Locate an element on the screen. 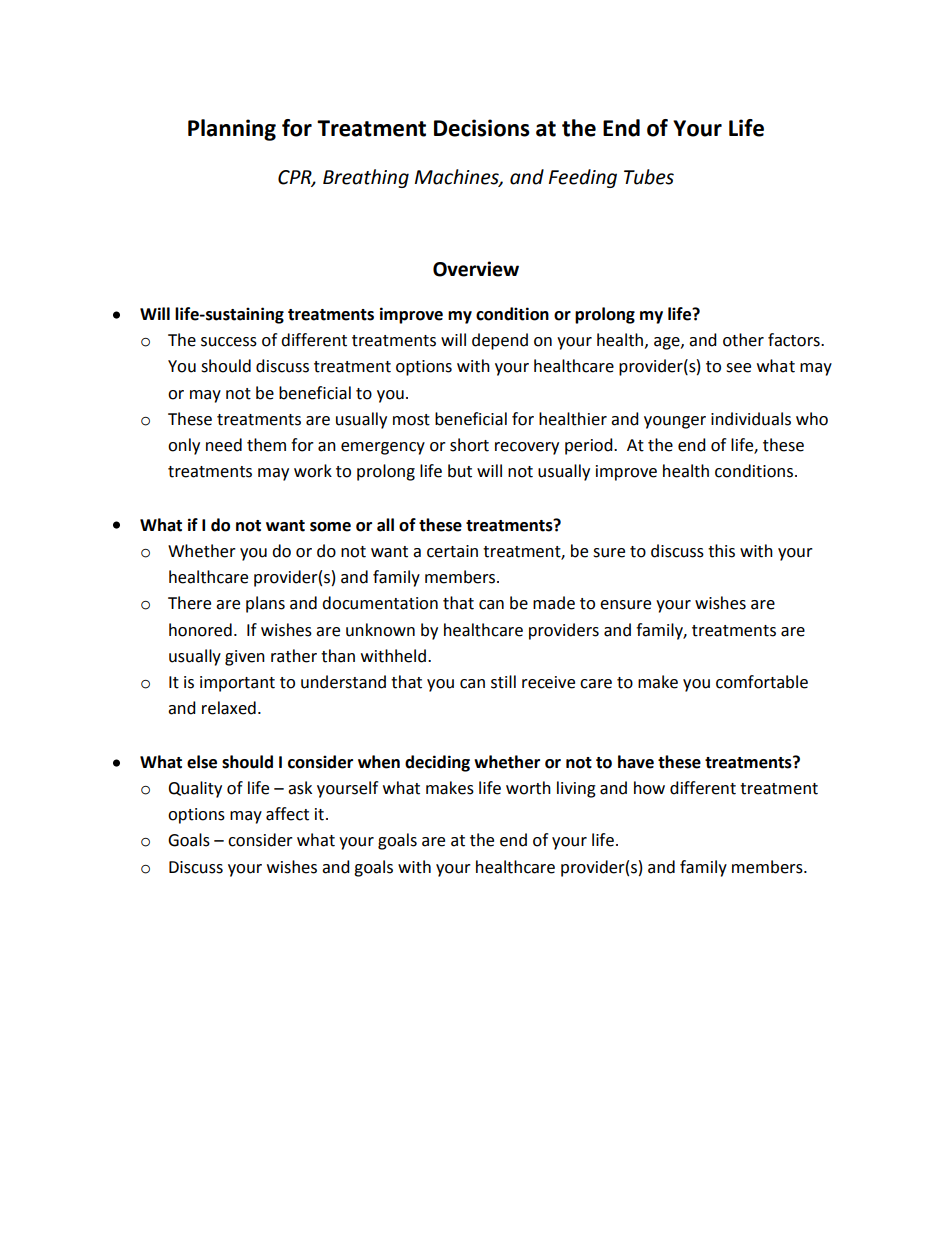 This screenshot has height=1233, width=952. them is located at coordinates (266, 445).
